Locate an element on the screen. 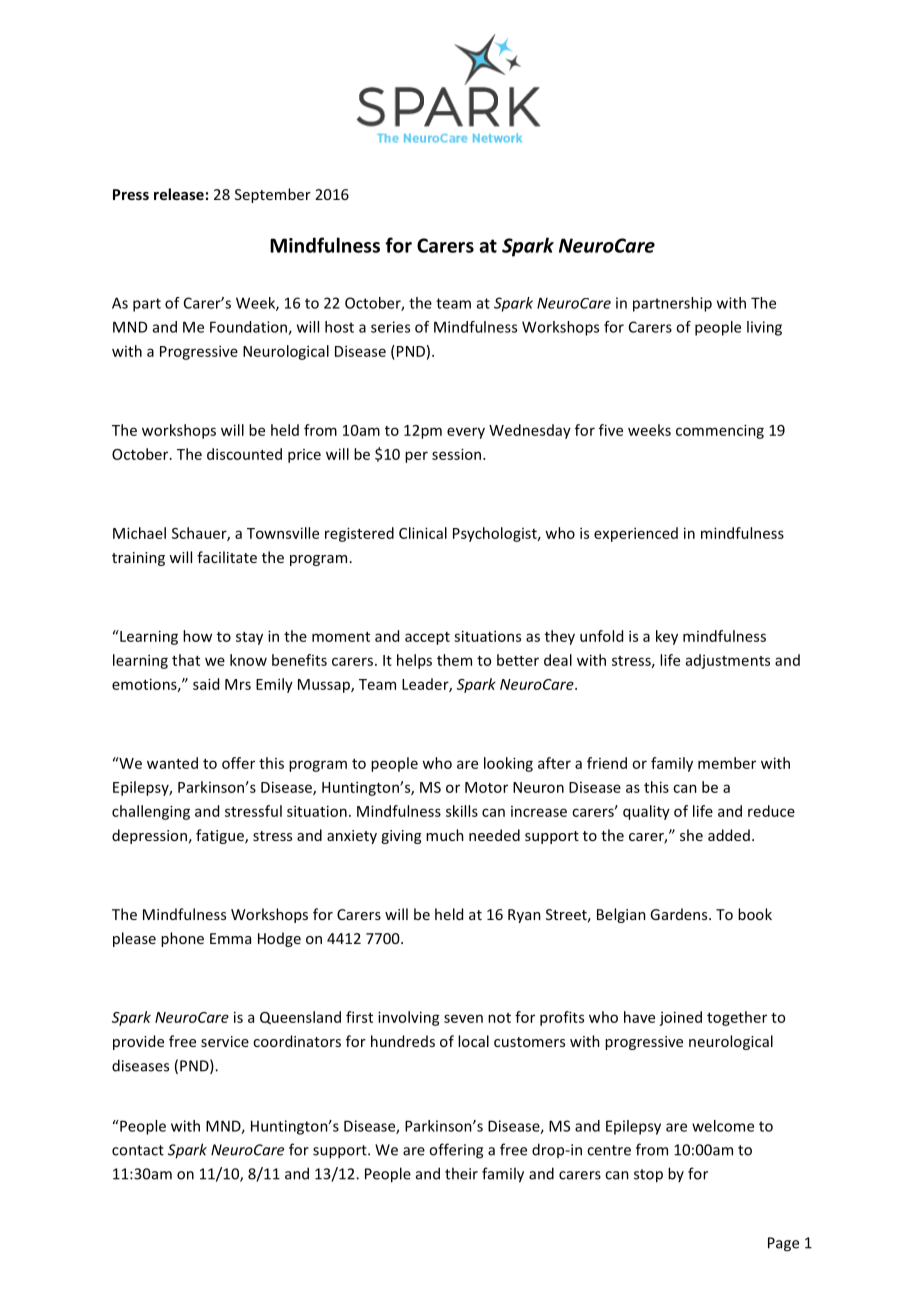 This screenshot has width=924, height=1308. experienced is located at coordinates (636, 534).
